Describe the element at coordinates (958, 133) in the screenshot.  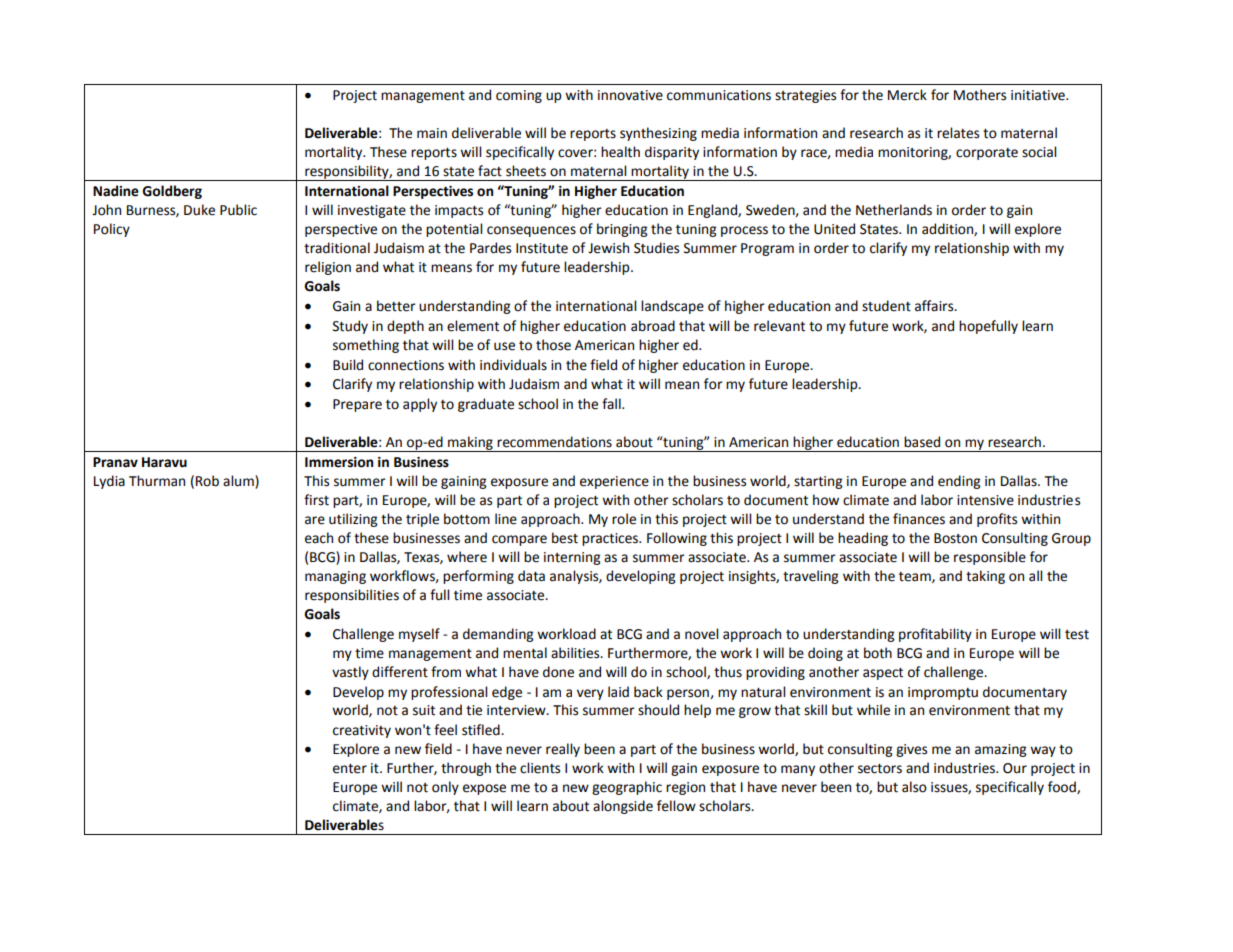
I see `relates` at that location.
